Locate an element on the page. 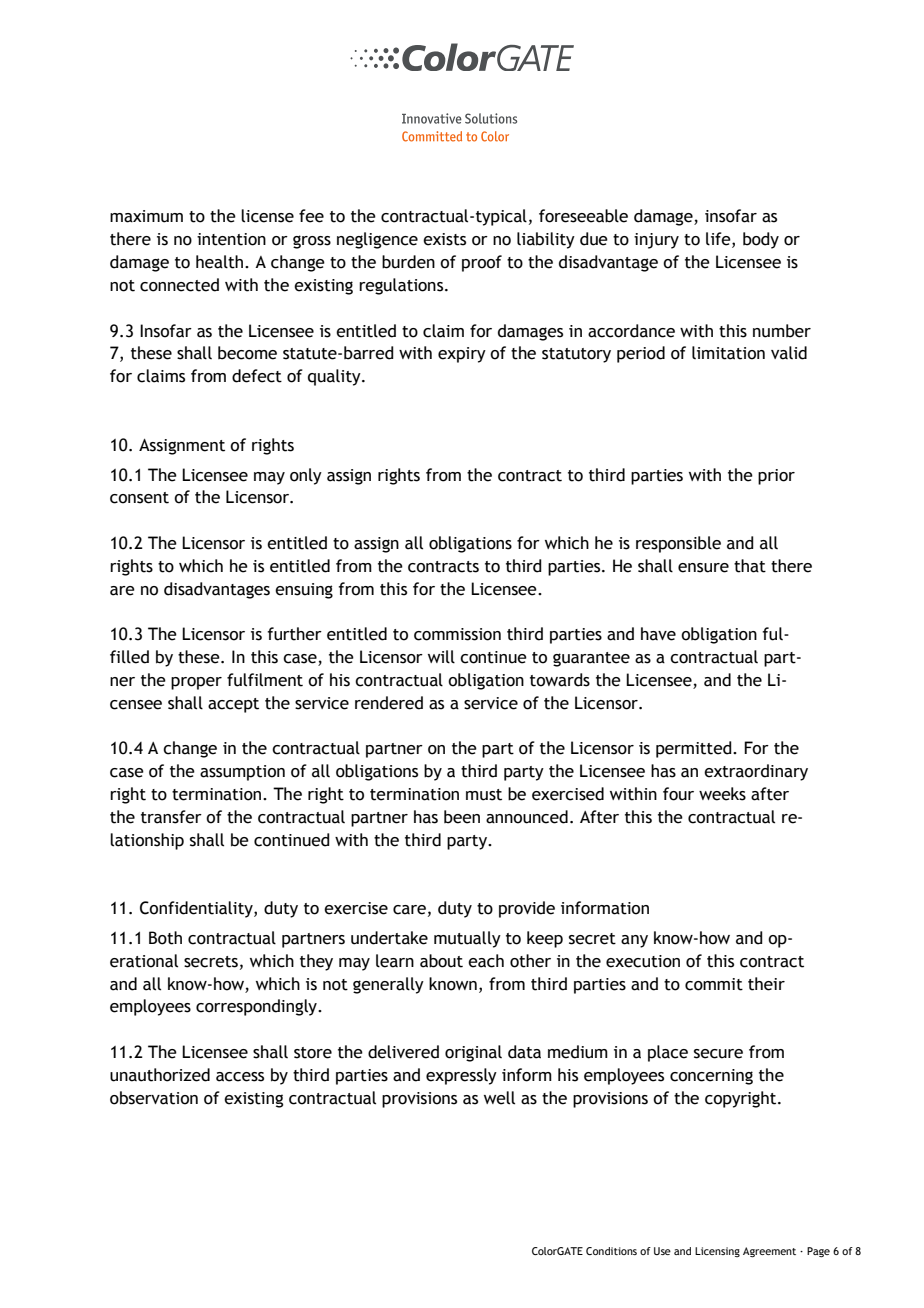 The image size is (924, 1308). ensuing is located at coordinates (304, 591).
